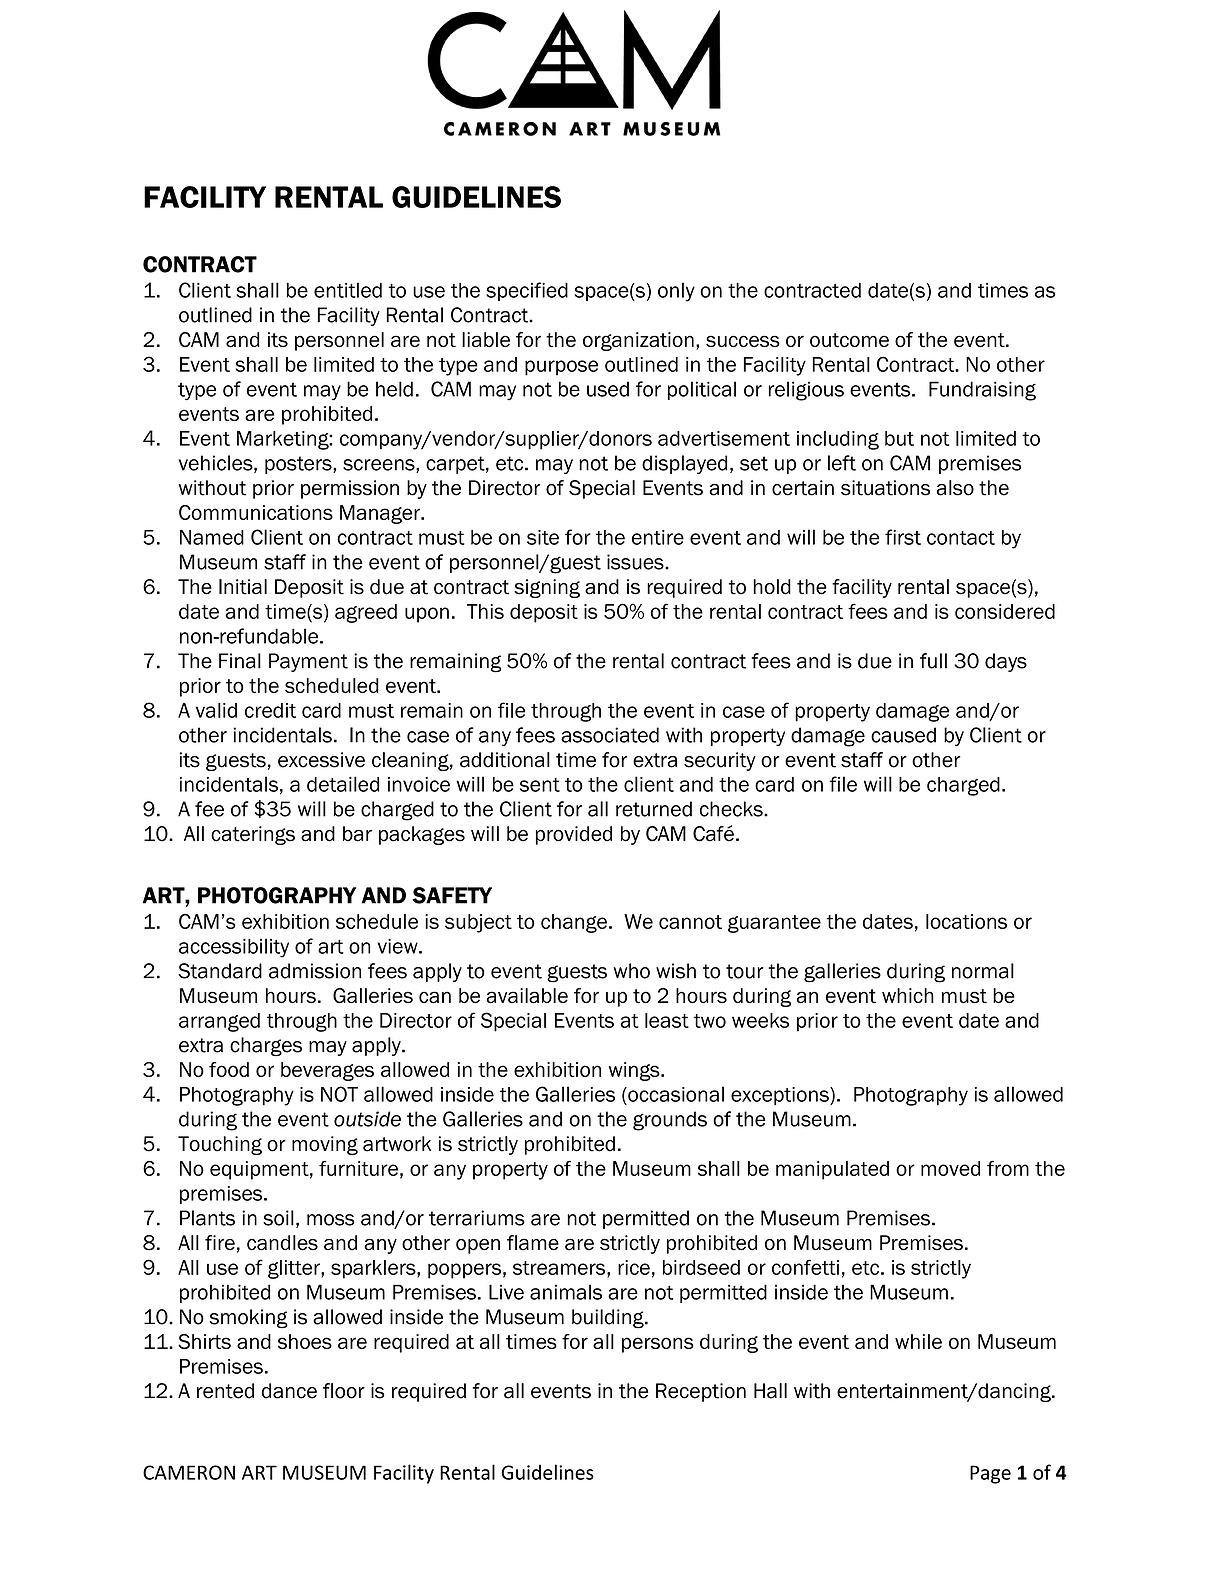 The width and height of the document is (1212, 1569). What do you see at coordinates (849, 340) in the document?
I see `outcome` at bounding box center [849, 340].
